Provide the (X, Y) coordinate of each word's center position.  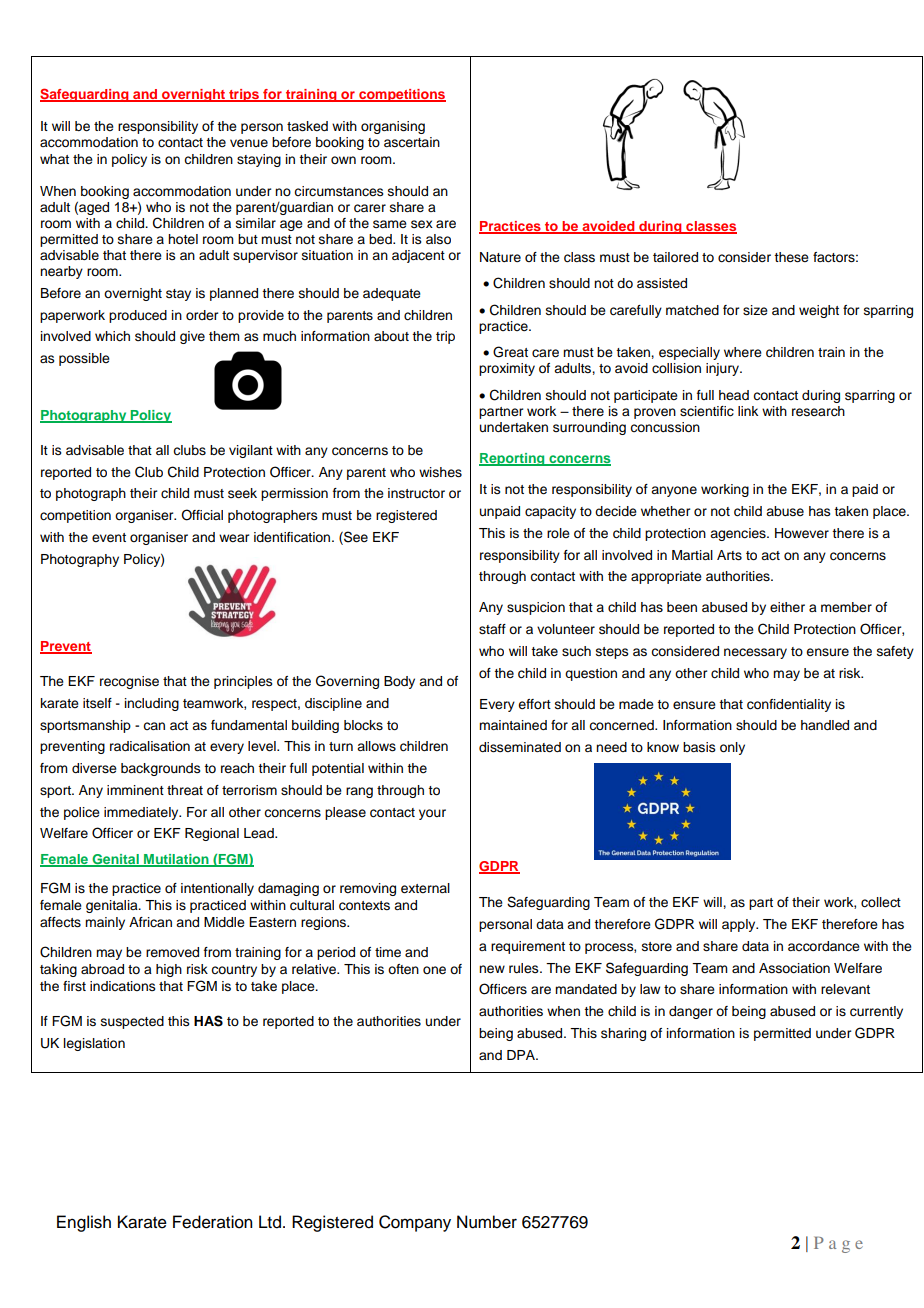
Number (487, 1222)
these (791, 257)
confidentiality (789, 705)
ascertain (412, 142)
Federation (212, 1222)
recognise (129, 682)
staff (492, 629)
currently (876, 1012)
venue (249, 143)
